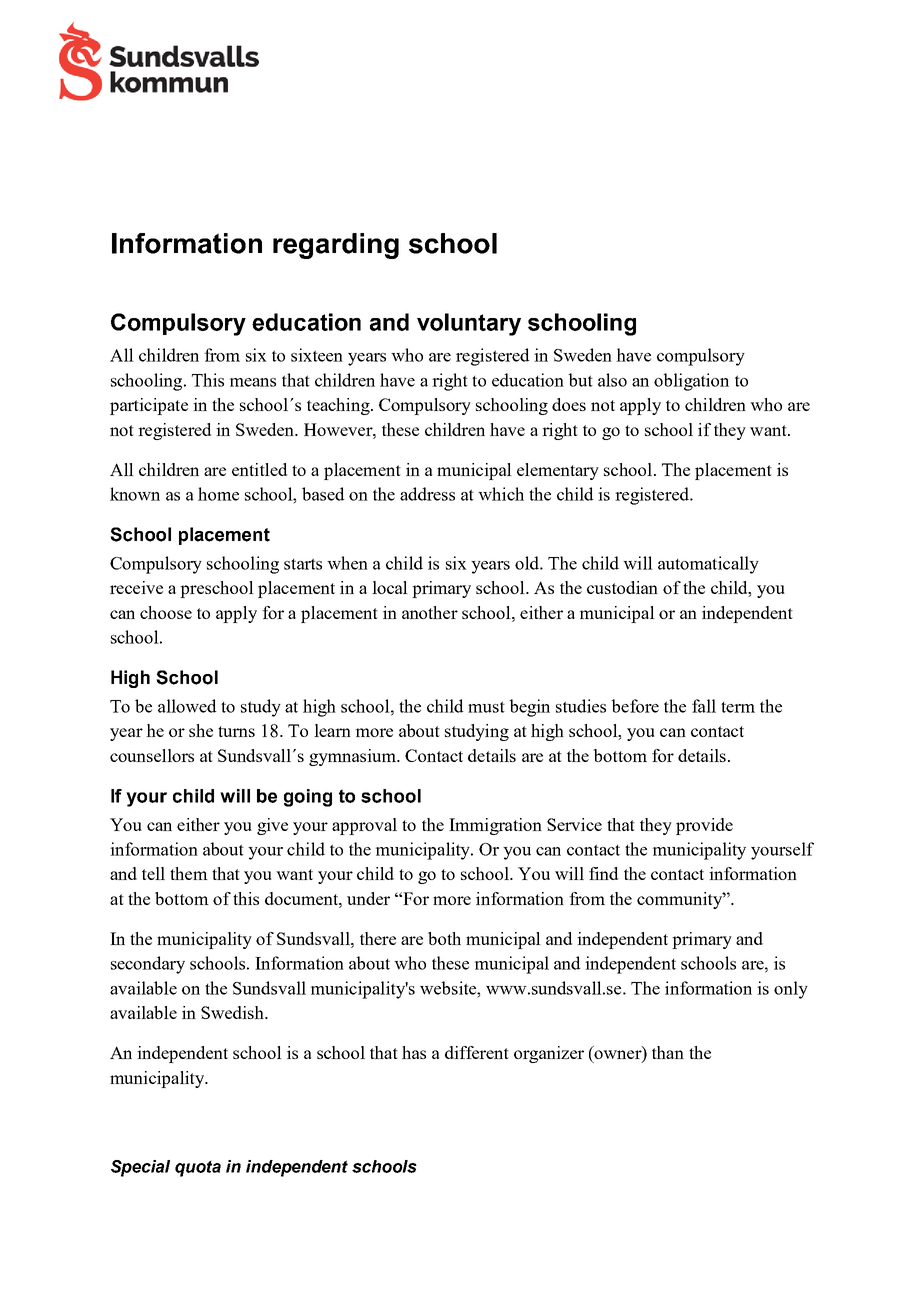 Image resolution: width=924 pixels, height=1308 pixels. What do you see at coordinates (189, 873) in the screenshot?
I see `them` at bounding box center [189, 873].
